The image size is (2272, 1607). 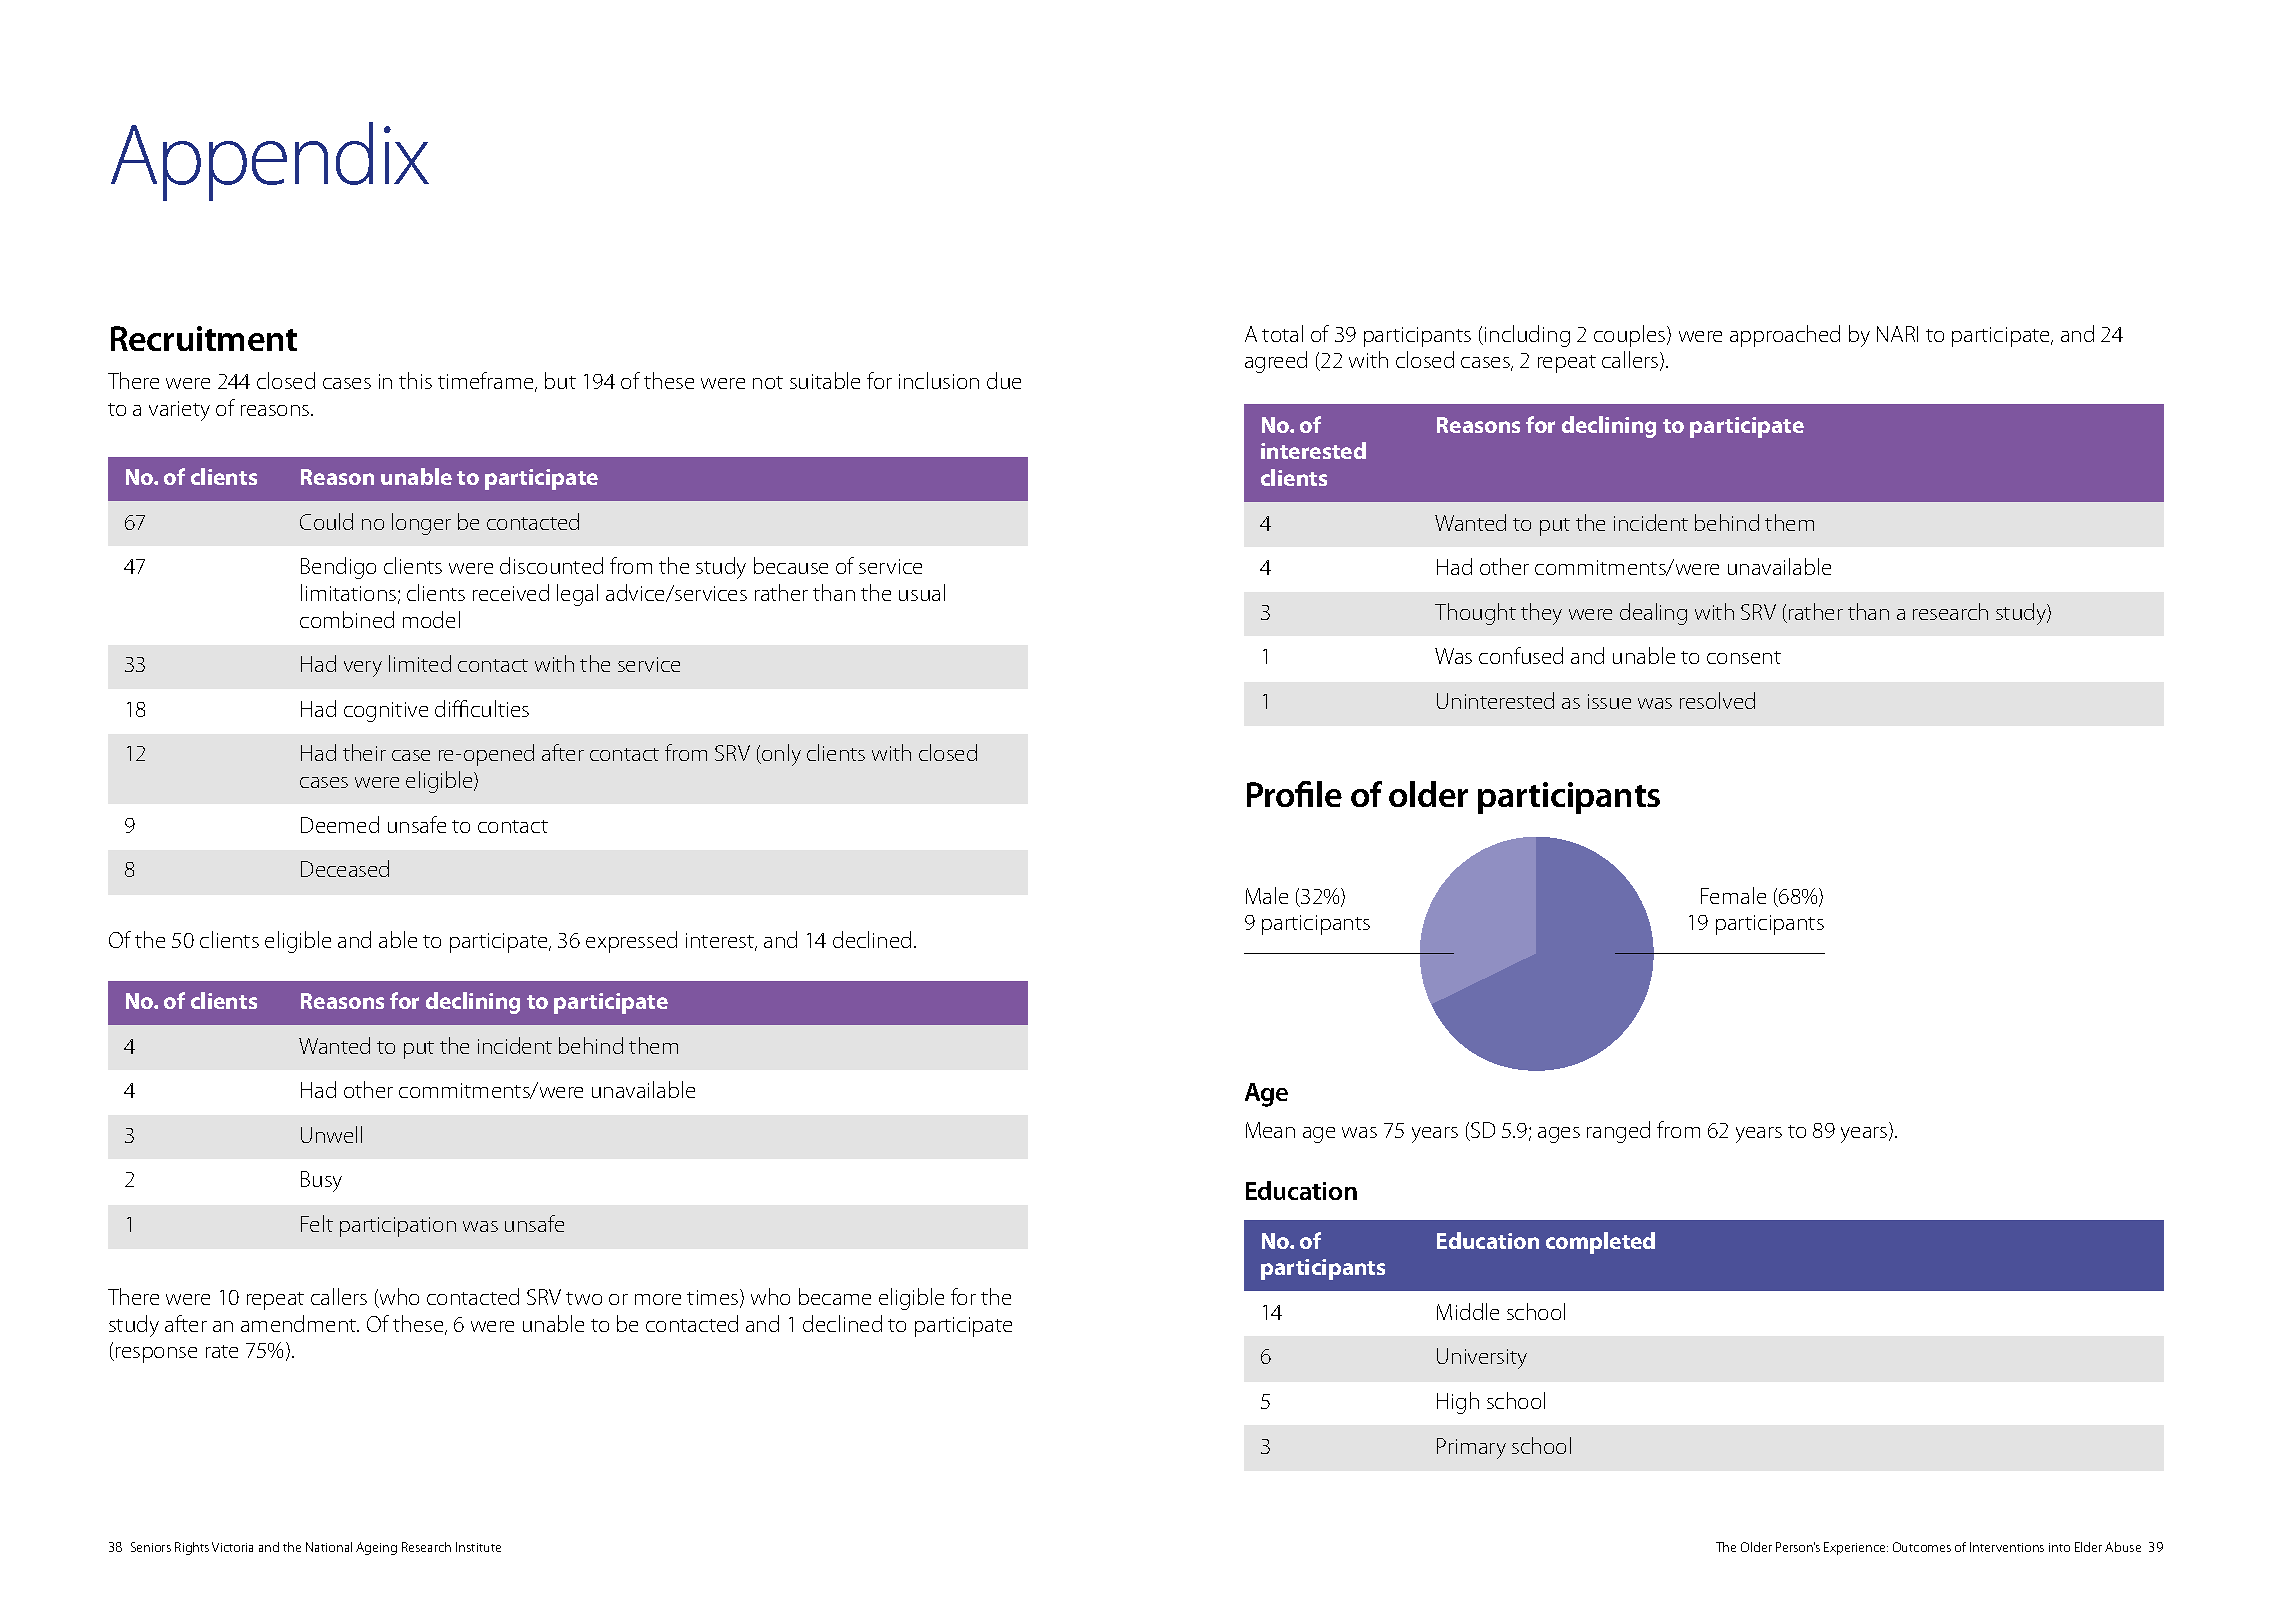 What do you see at coordinates (376, 1548) in the image?
I see `Ageing` at bounding box center [376, 1548].
